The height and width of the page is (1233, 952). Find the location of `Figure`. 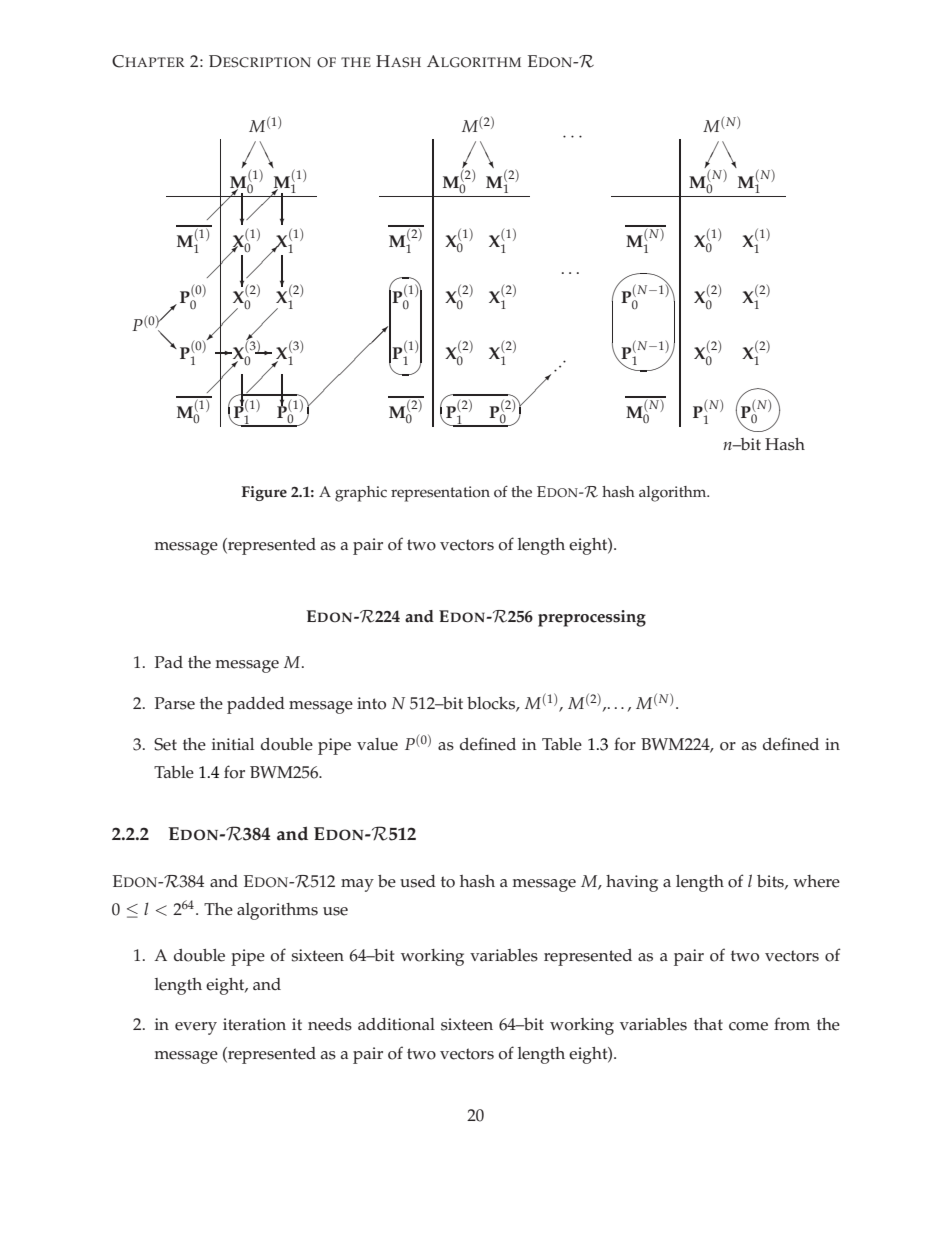

Figure is located at coordinates (264, 493).
